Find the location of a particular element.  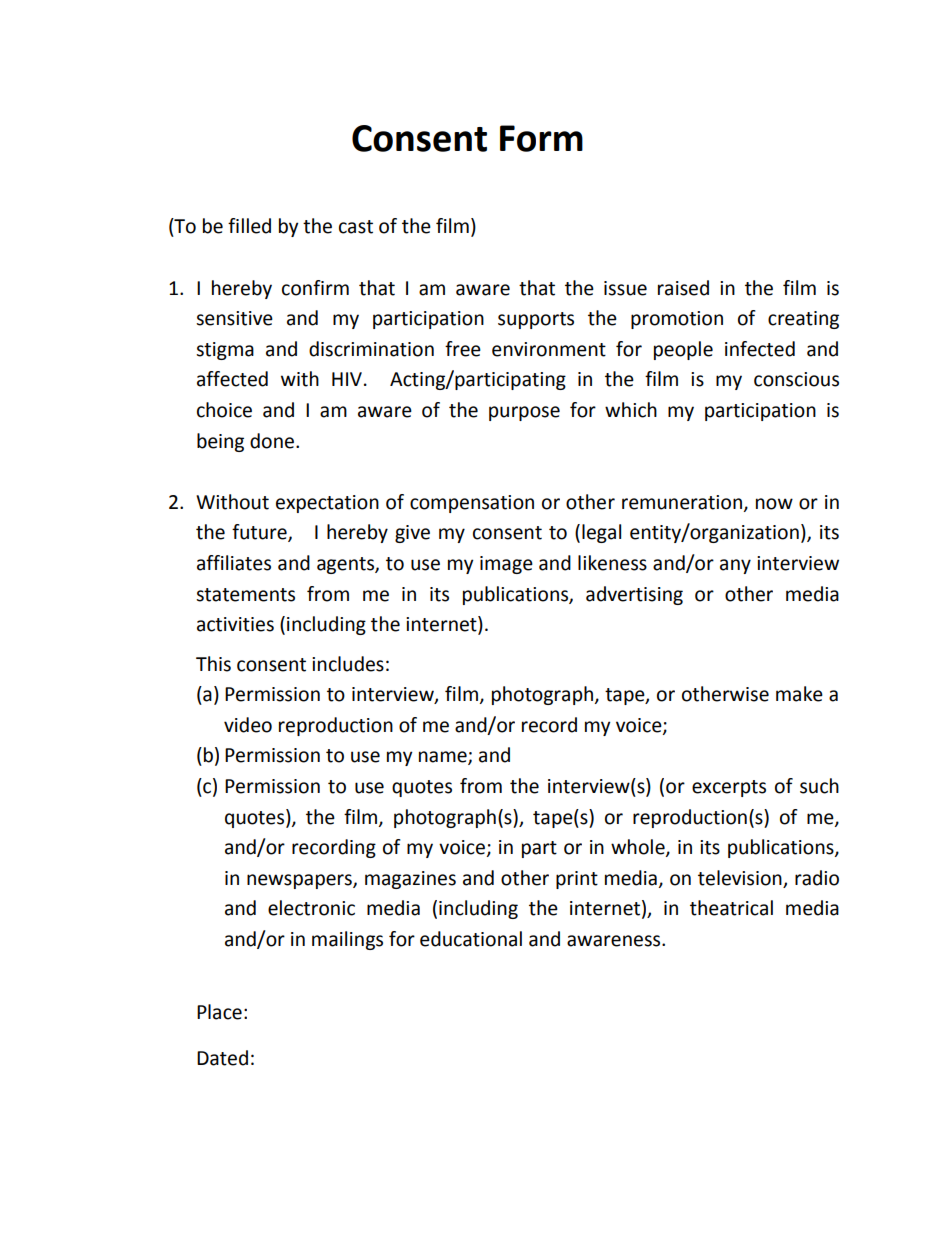

image is located at coordinates (506, 565).
